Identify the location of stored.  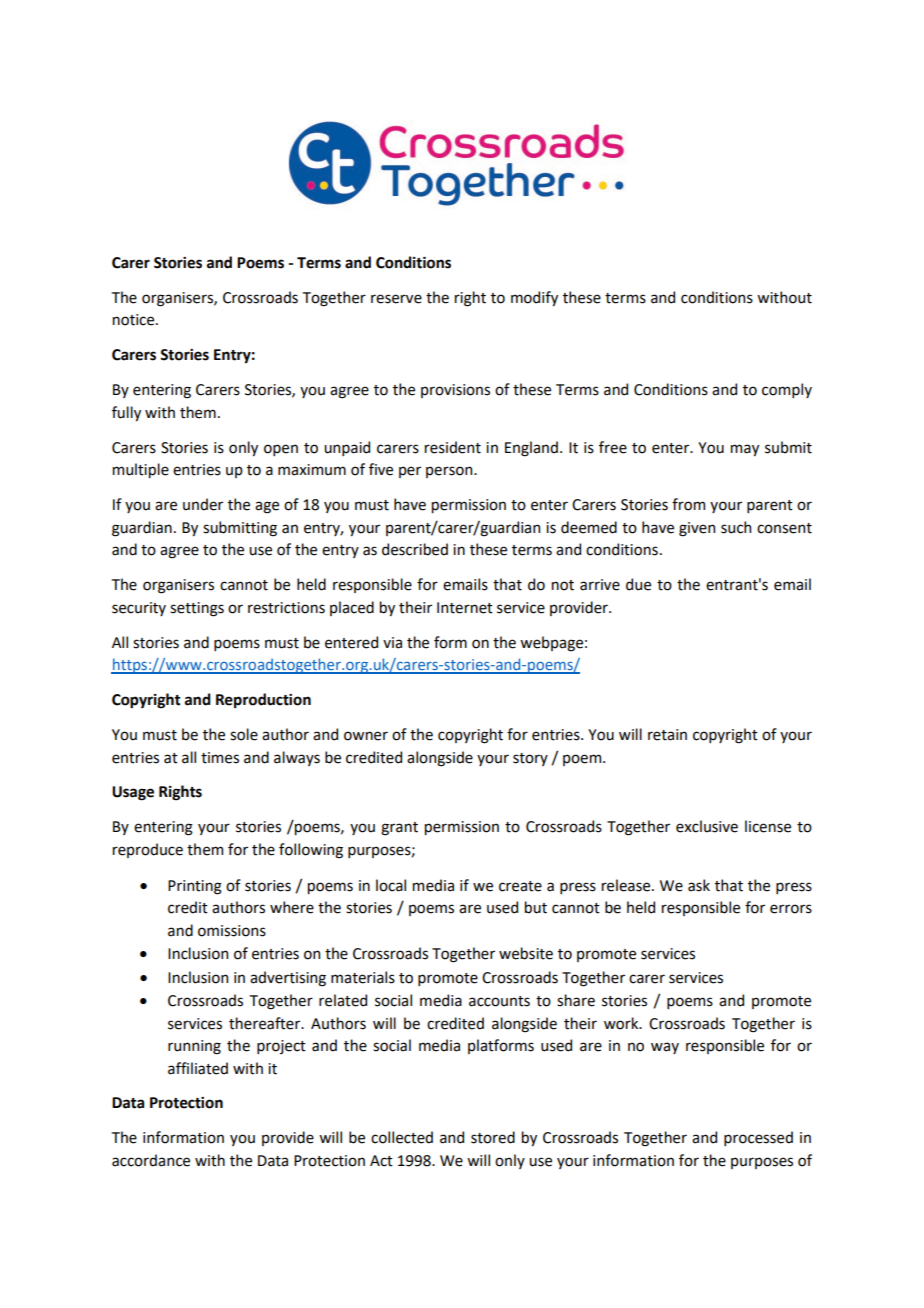
(493, 1137).
